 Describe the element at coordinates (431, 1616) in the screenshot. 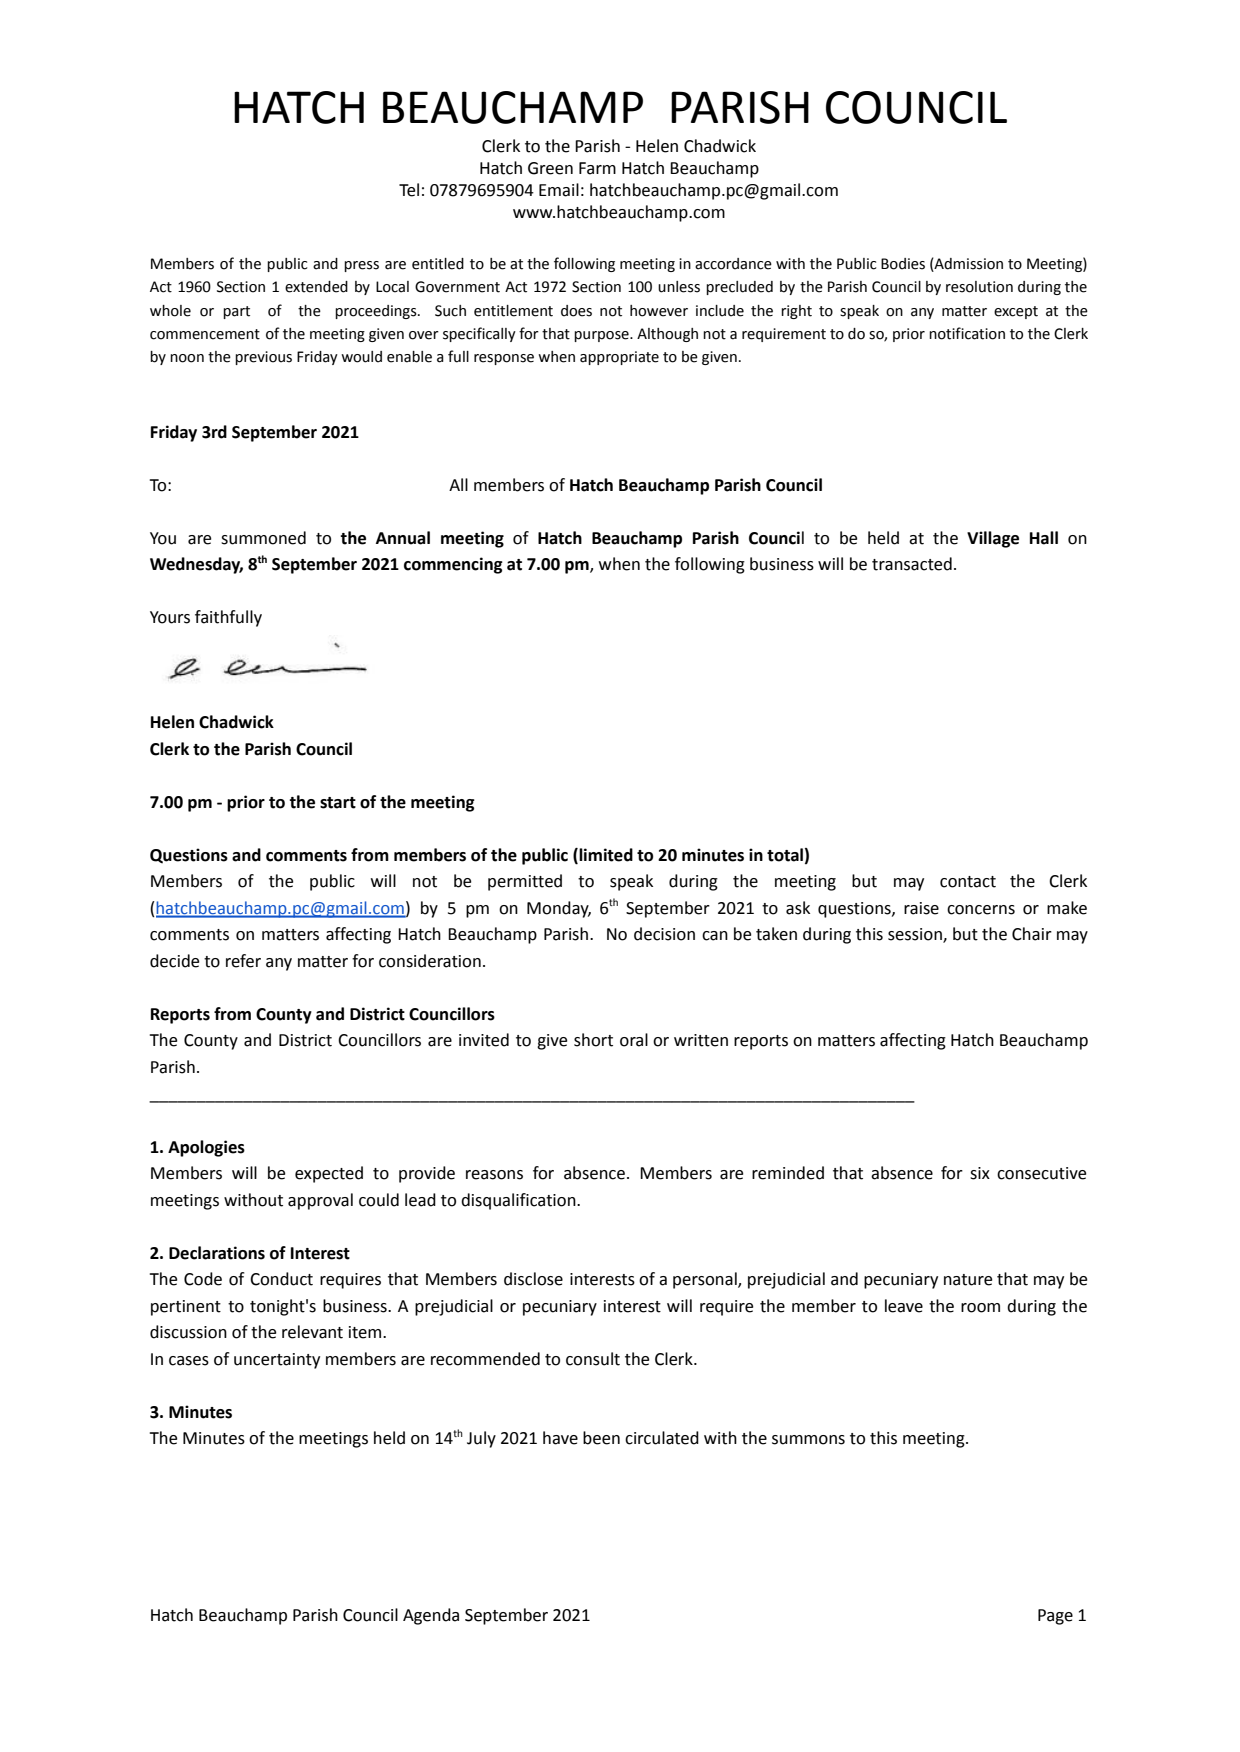

I see `Agenda` at that location.
